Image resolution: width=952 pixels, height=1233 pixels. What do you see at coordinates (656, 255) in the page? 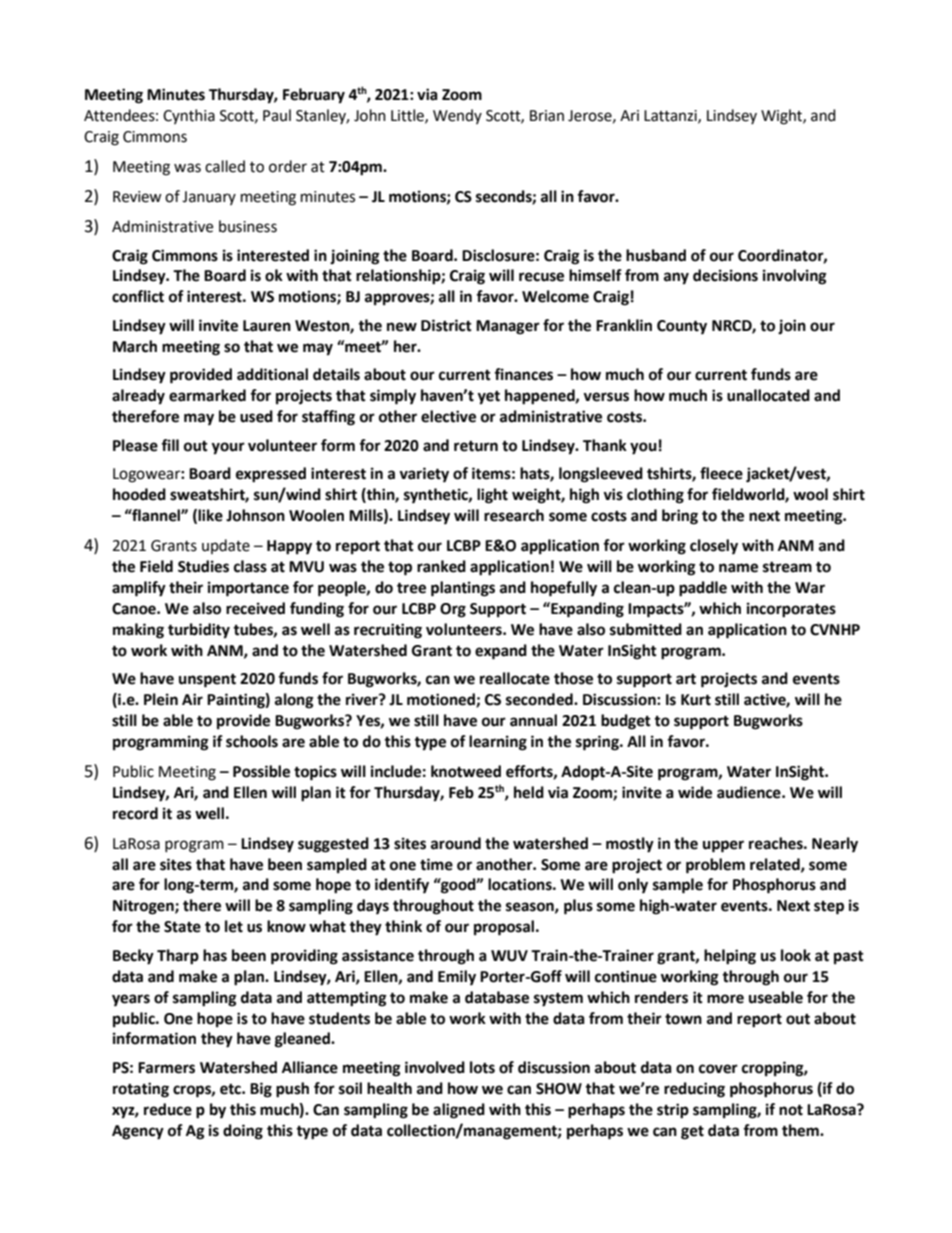
I see `husband` at bounding box center [656, 255].
